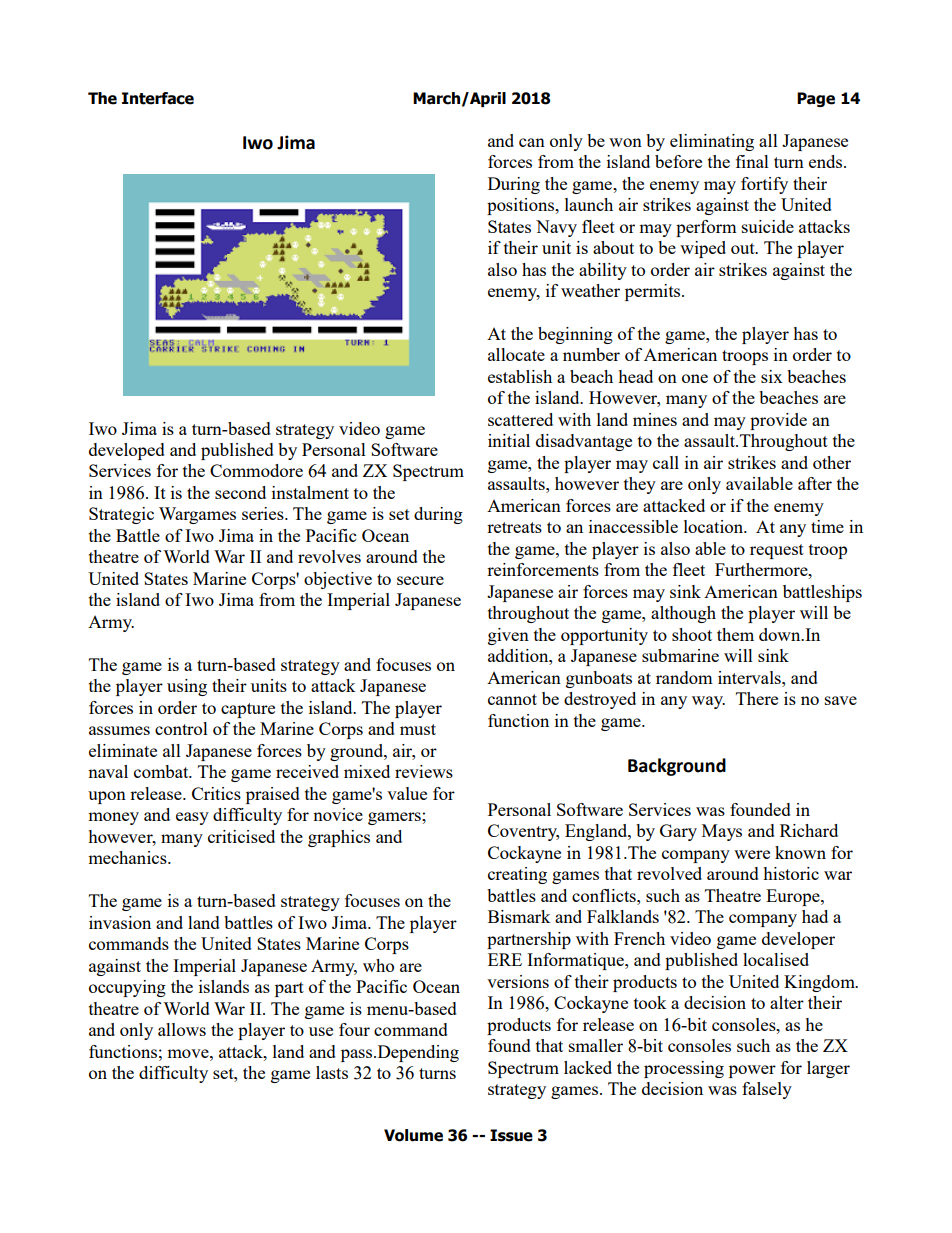 This document has height=1233, width=952. I want to click on Interface, so click(158, 98).
